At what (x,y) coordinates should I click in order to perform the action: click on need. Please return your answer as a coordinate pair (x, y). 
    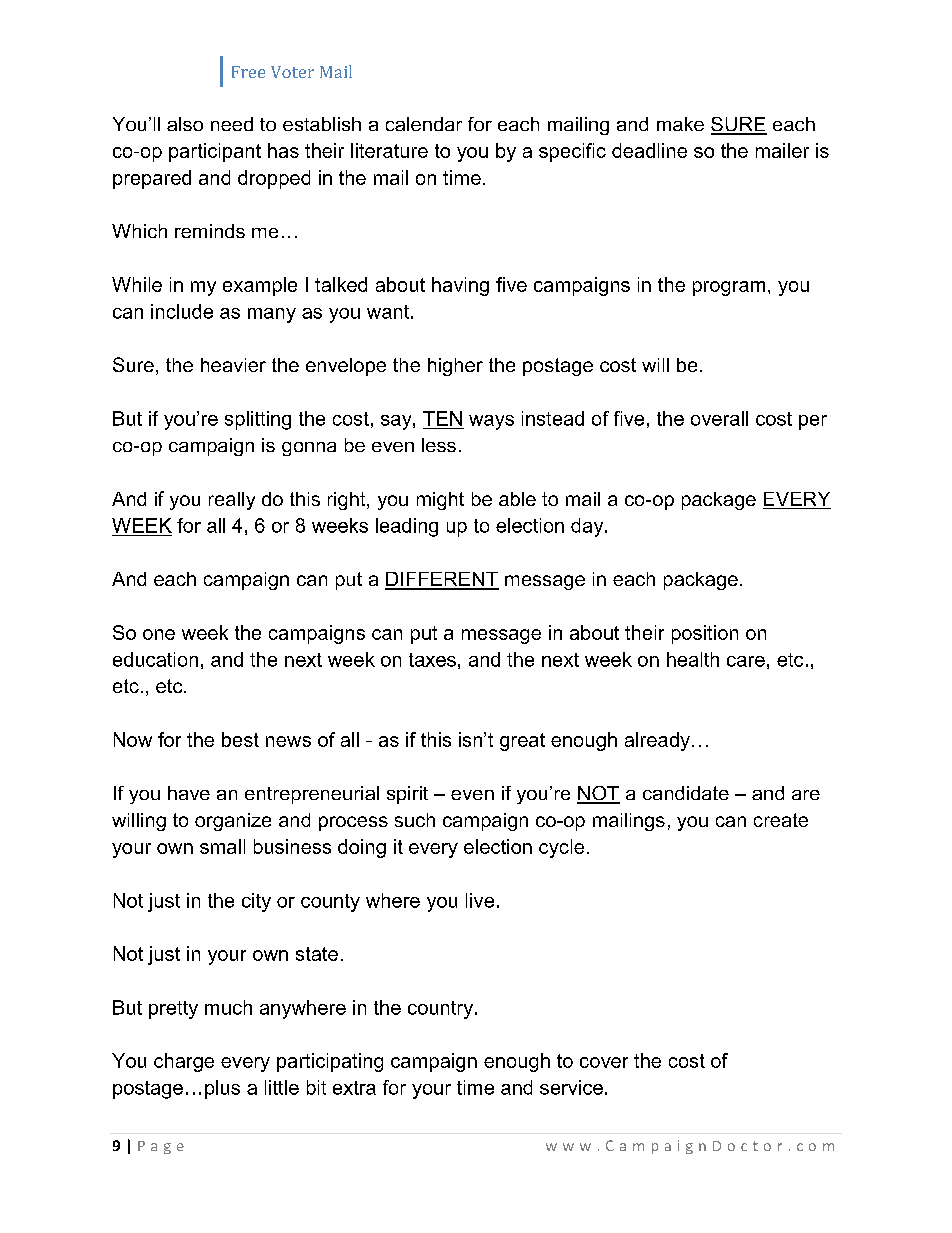
    Looking at the image, I should click on (232, 124).
